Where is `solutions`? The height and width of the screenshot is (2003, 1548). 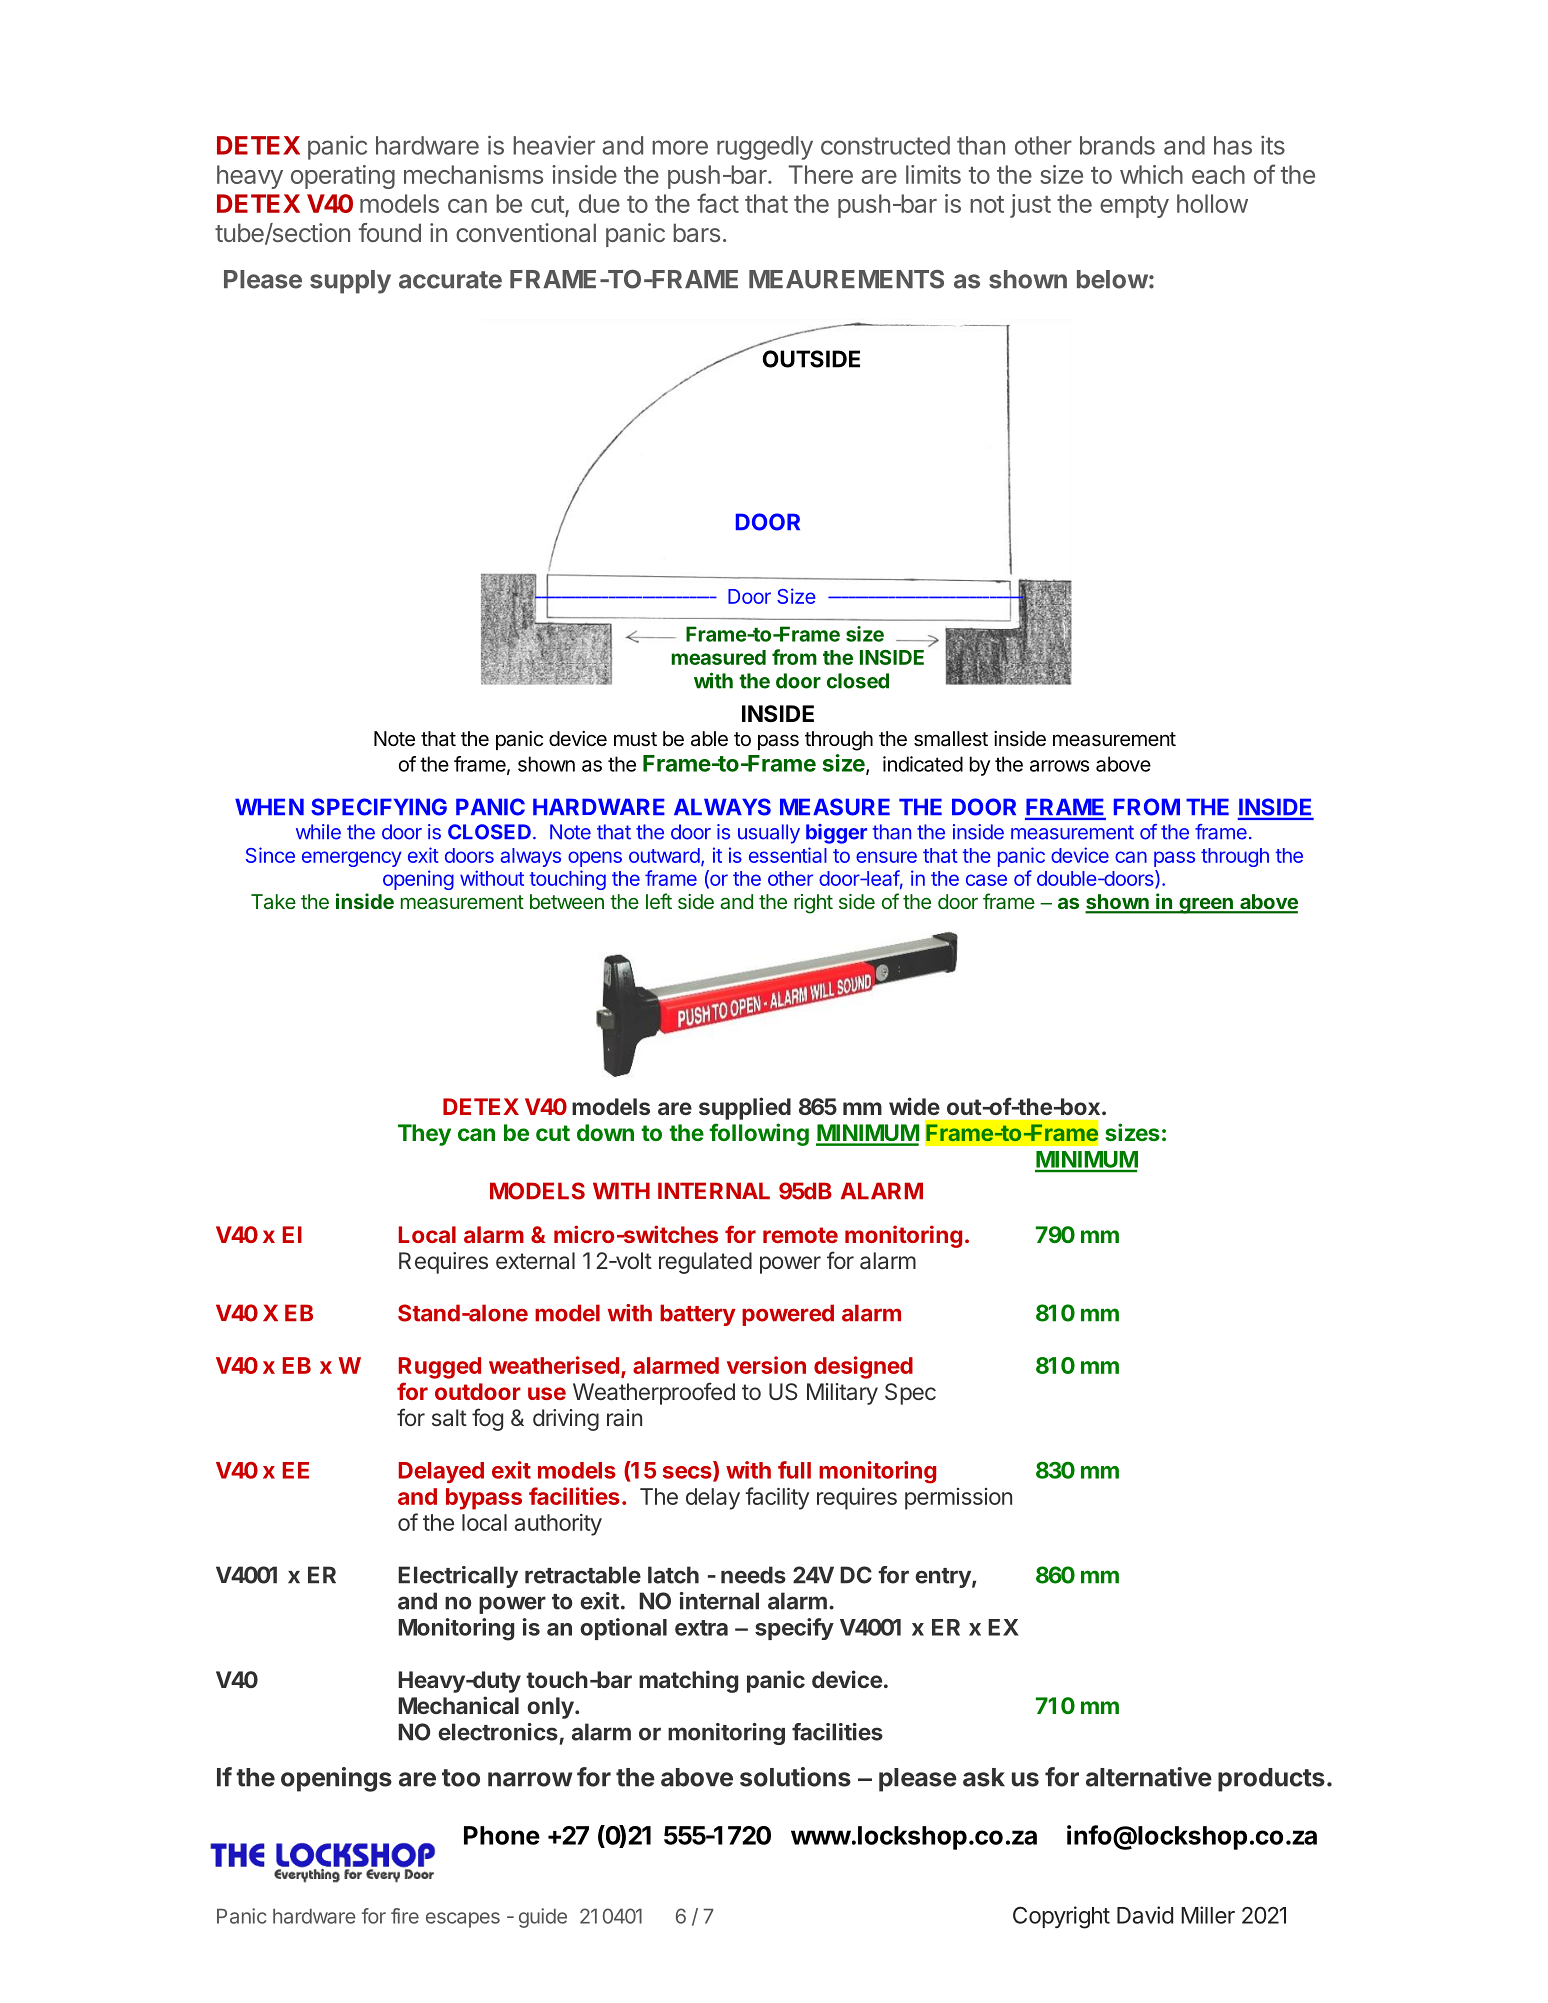
solutions is located at coordinates (795, 1777).
